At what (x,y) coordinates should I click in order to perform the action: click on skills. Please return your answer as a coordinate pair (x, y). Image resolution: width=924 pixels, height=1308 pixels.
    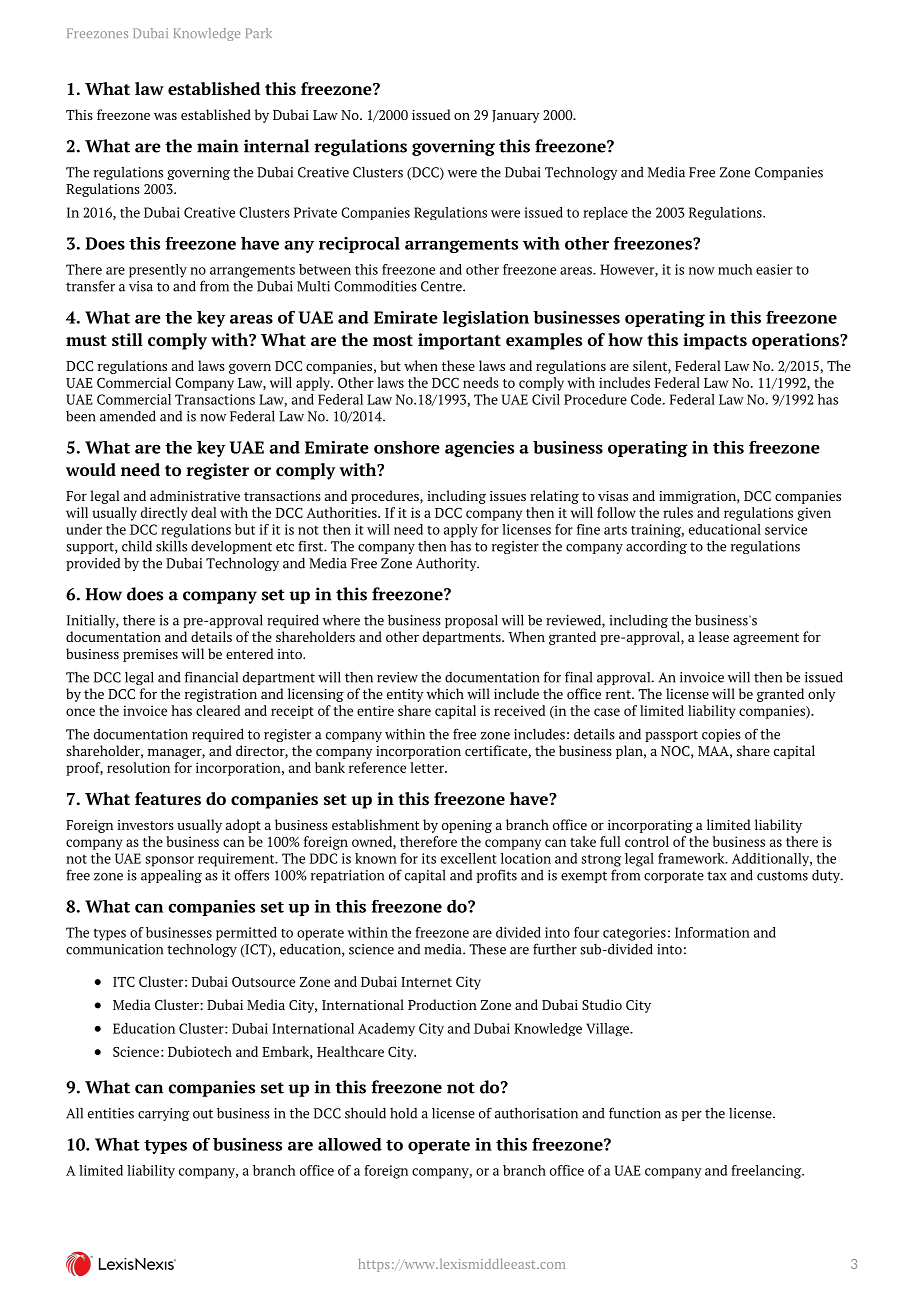
    Looking at the image, I should click on (171, 546).
